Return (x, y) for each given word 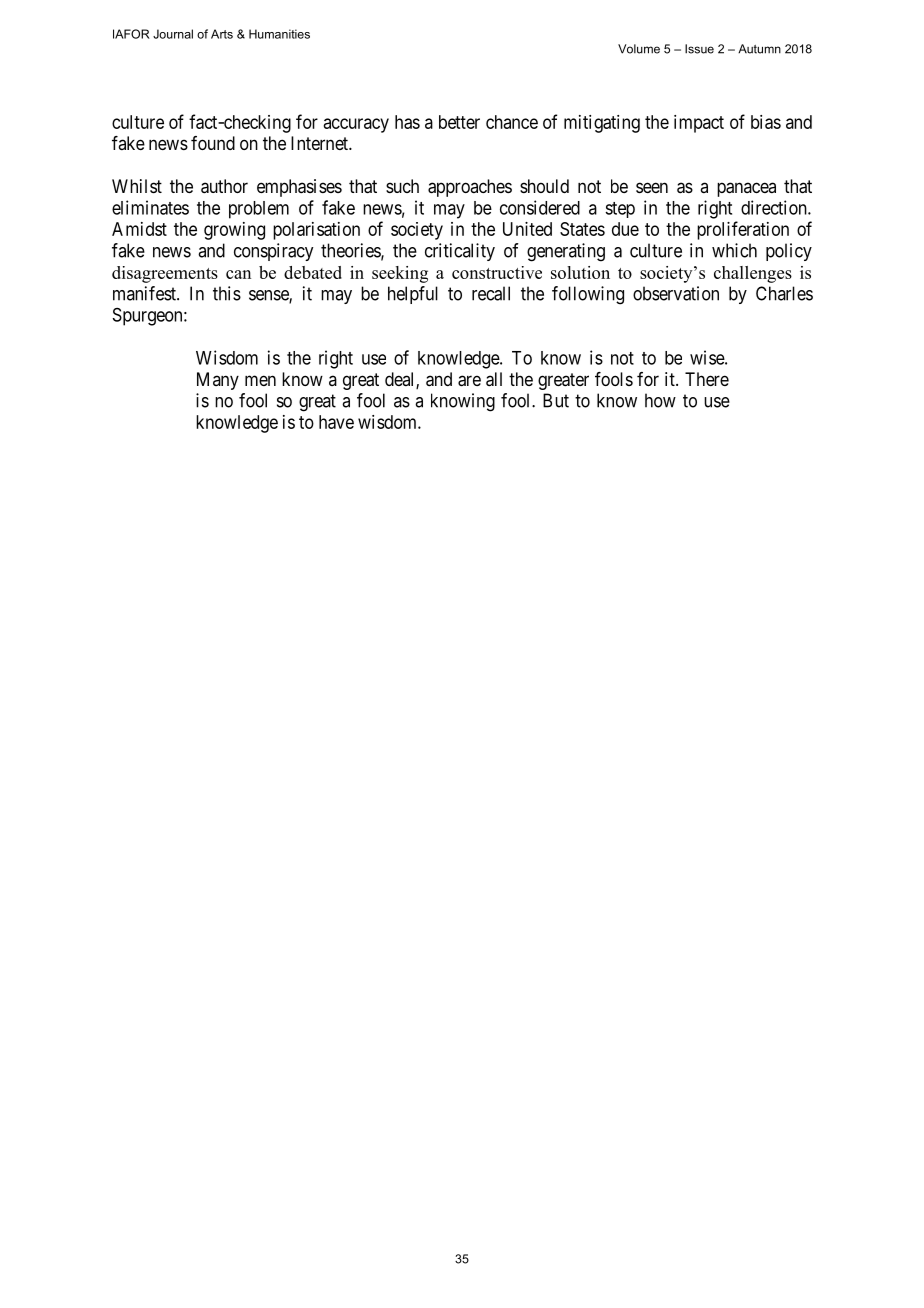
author (224, 186)
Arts (222, 34)
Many (218, 381)
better (459, 122)
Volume (639, 49)
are (469, 381)
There (707, 379)
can (238, 274)
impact (699, 124)
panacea (746, 189)
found (213, 143)
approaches (470, 188)
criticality (460, 252)
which (734, 250)
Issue (699, 49)
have (336, 422)
